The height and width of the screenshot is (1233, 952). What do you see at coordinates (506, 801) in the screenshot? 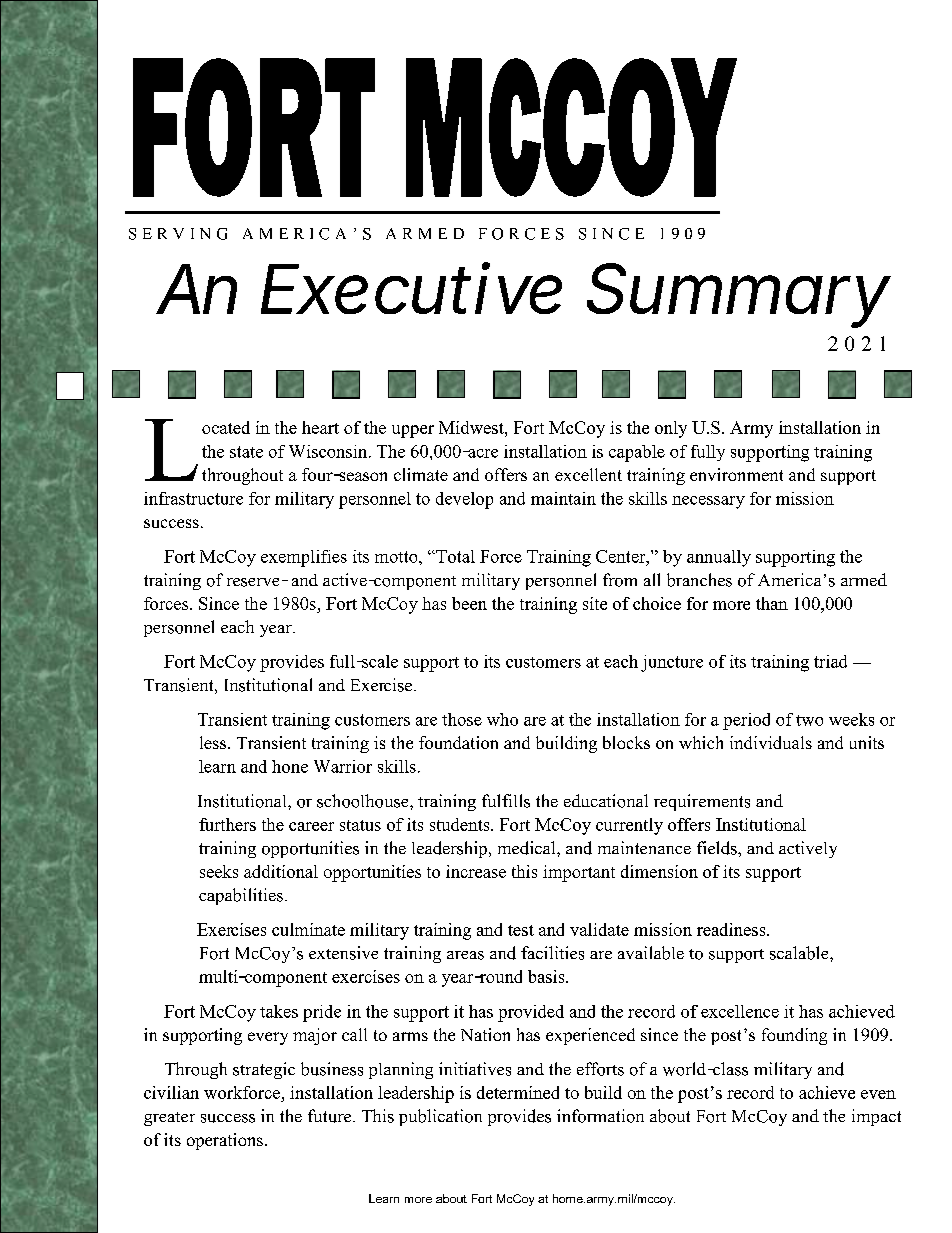
I see `fulfills` at bounding box center [506, 801].
